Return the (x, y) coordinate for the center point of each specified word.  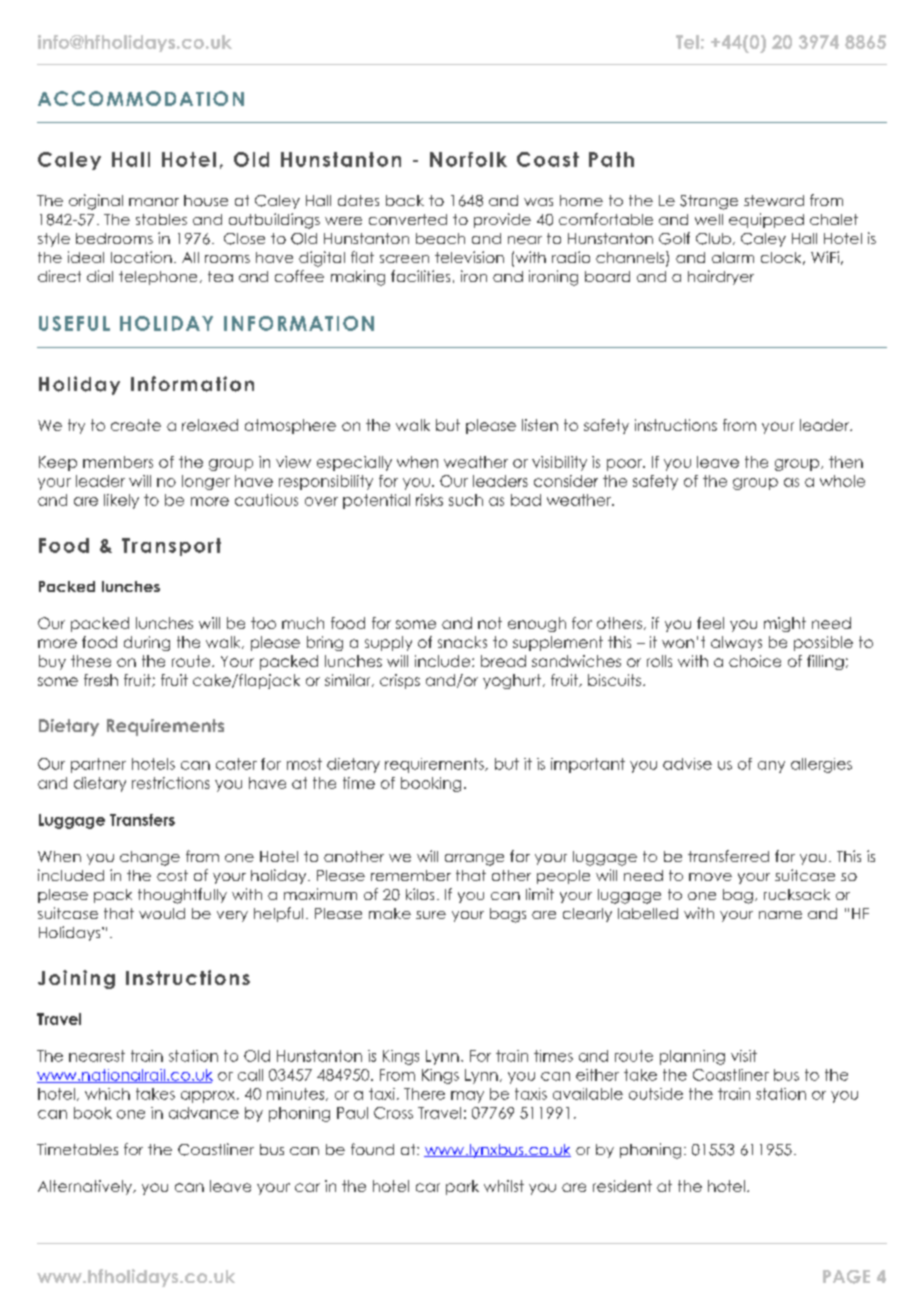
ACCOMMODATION (141, 98)
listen (540, 425)
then (846, 462)
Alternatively (86, 1187)
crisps (400, 681)
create (136, 425)
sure (431, 915)
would (162, 913)
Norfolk (468, 159)
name (780, 915)
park (462, 1187)
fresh (101, 680)
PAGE (846, 1277)
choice (755, 661)
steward (774, 200)
